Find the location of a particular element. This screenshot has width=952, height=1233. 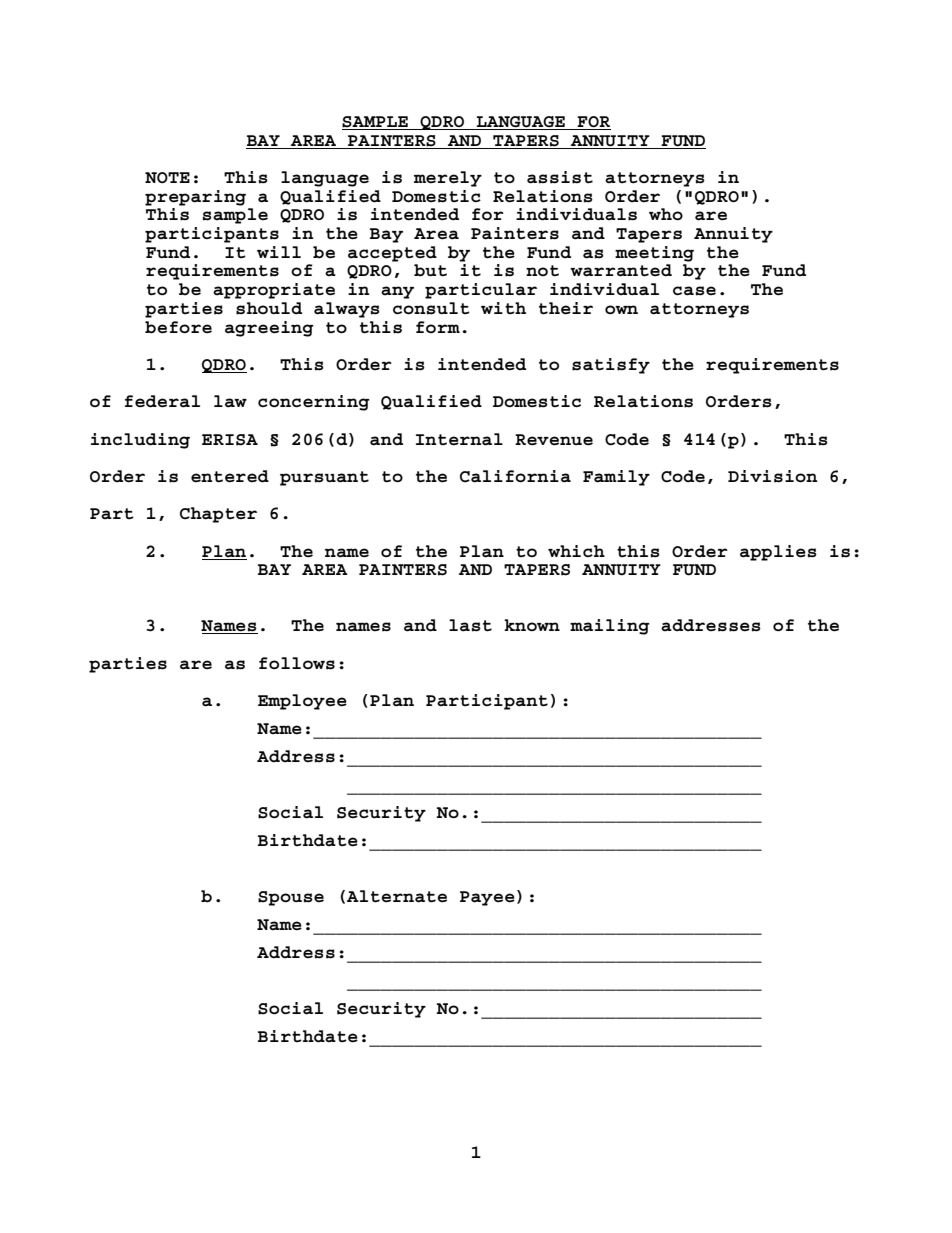

who is located at coordinates (666, 214).
